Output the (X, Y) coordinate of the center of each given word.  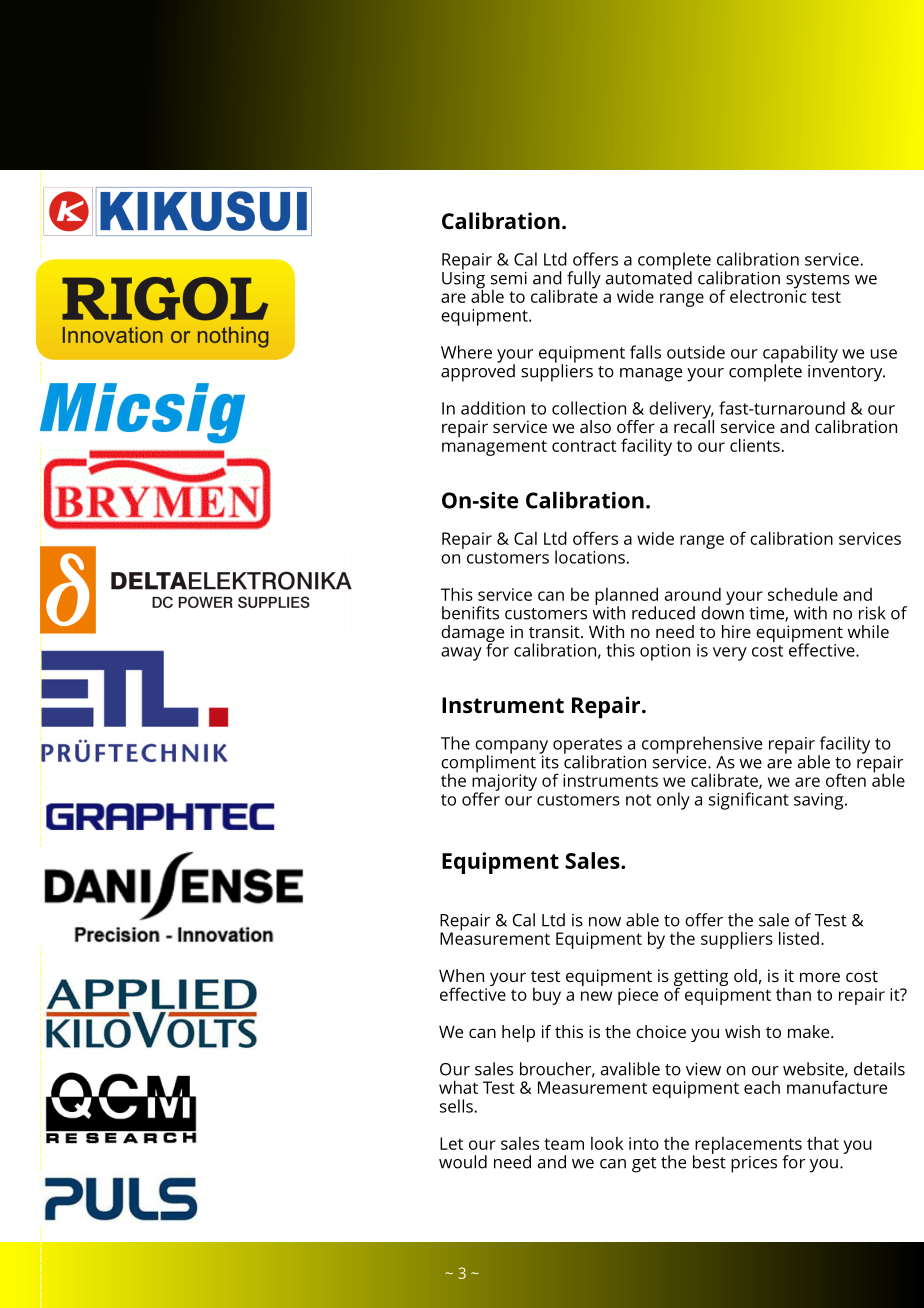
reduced (663, 613)
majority (504, 782)
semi (509, 278)
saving (820, 801)
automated (649, 277)
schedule (803, 594)
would (463, 1162)
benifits (470, 613)
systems (818, 282)
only (673, 801)
